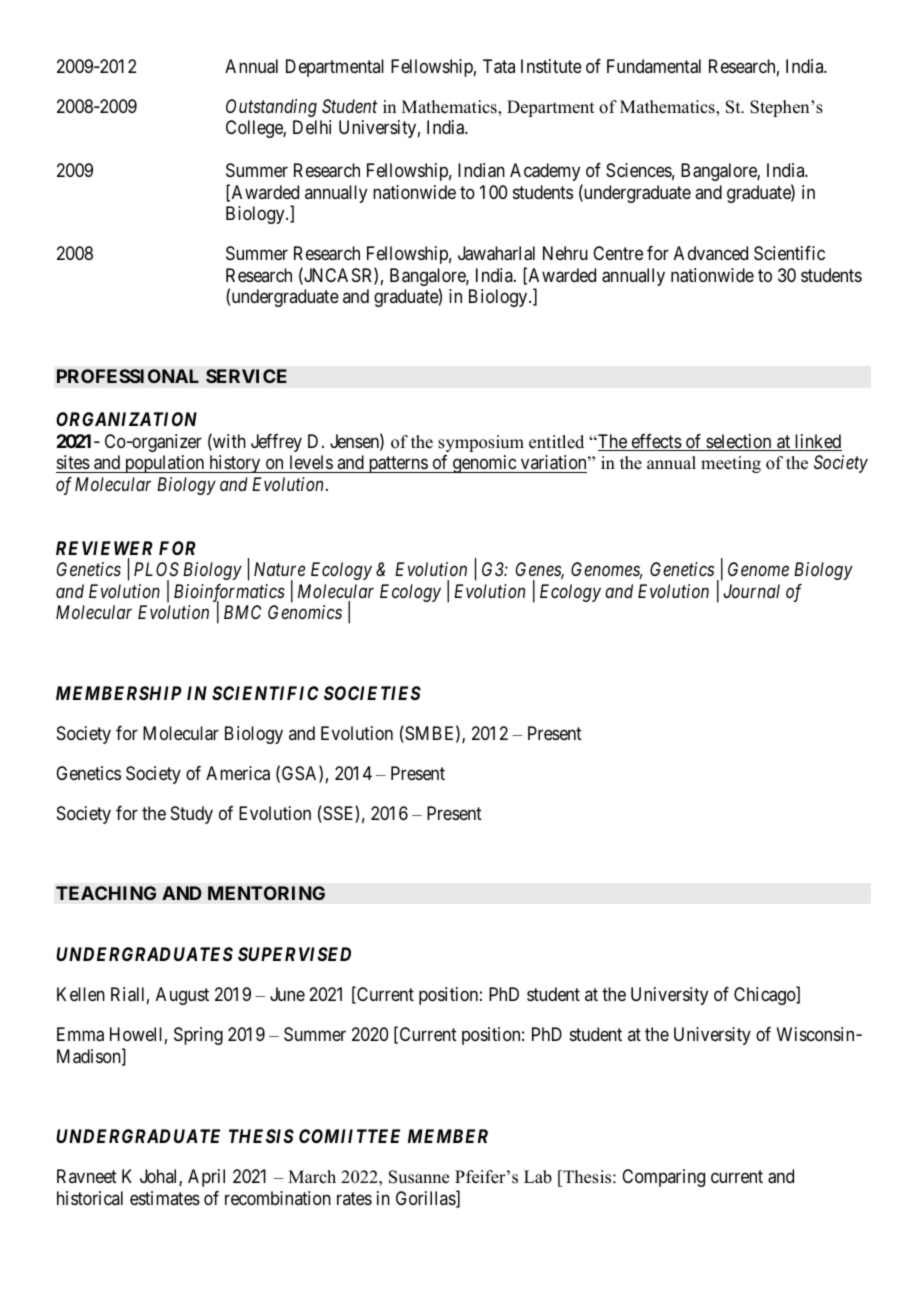  What do you see at coordinates (739, 442) in the screenshot?
I see `selection` at bounding box center [739, 442].
